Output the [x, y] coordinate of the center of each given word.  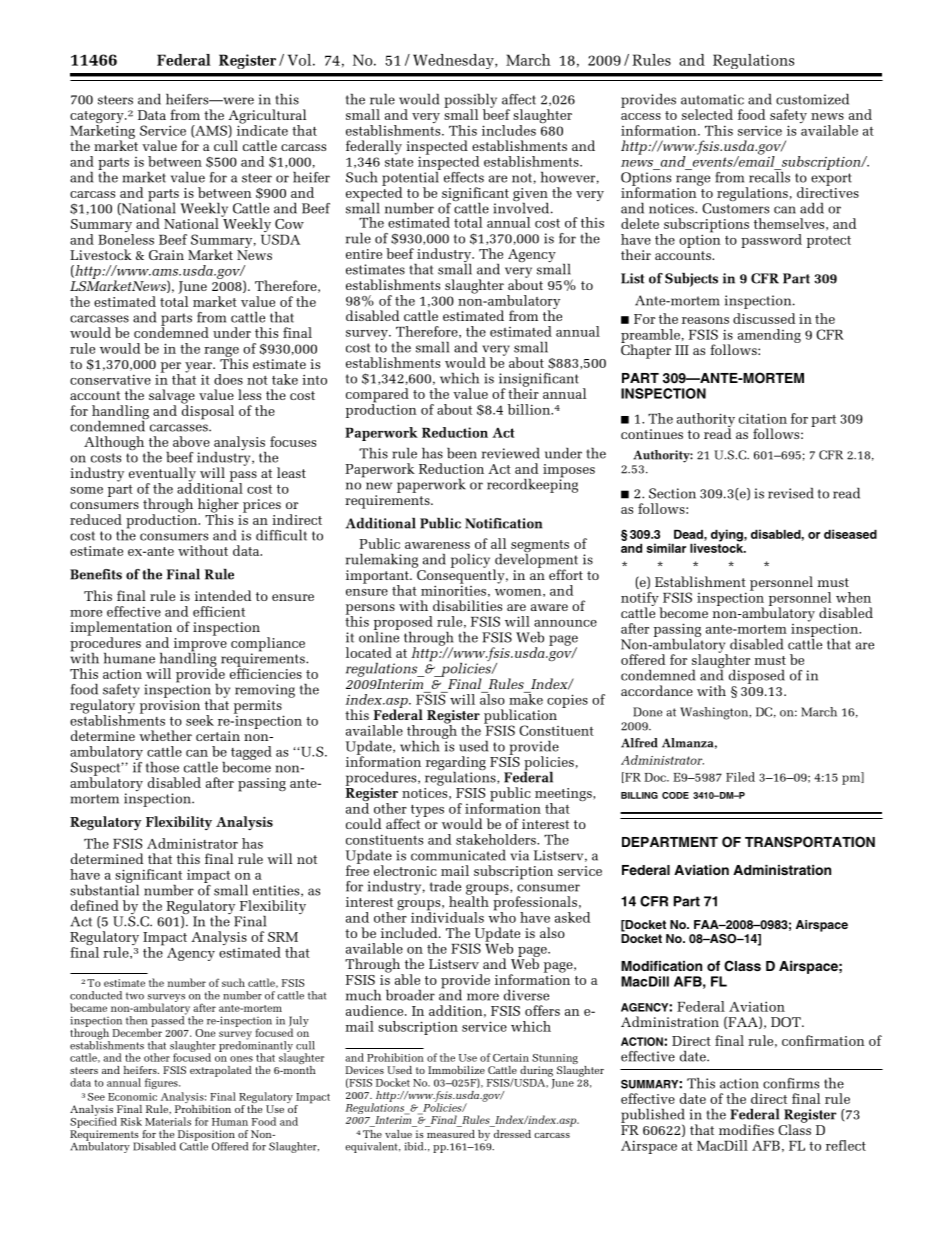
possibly [470, 102]
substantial [104, 889]
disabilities [467, 605]
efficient [219, 611]
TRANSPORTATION [810, 842]
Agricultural [267, 117]
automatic [712, 99]
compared [377, 396]
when [853, 597]
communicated [458, 855]
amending [769, 336]
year [199, 368]
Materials [168, 1121]
